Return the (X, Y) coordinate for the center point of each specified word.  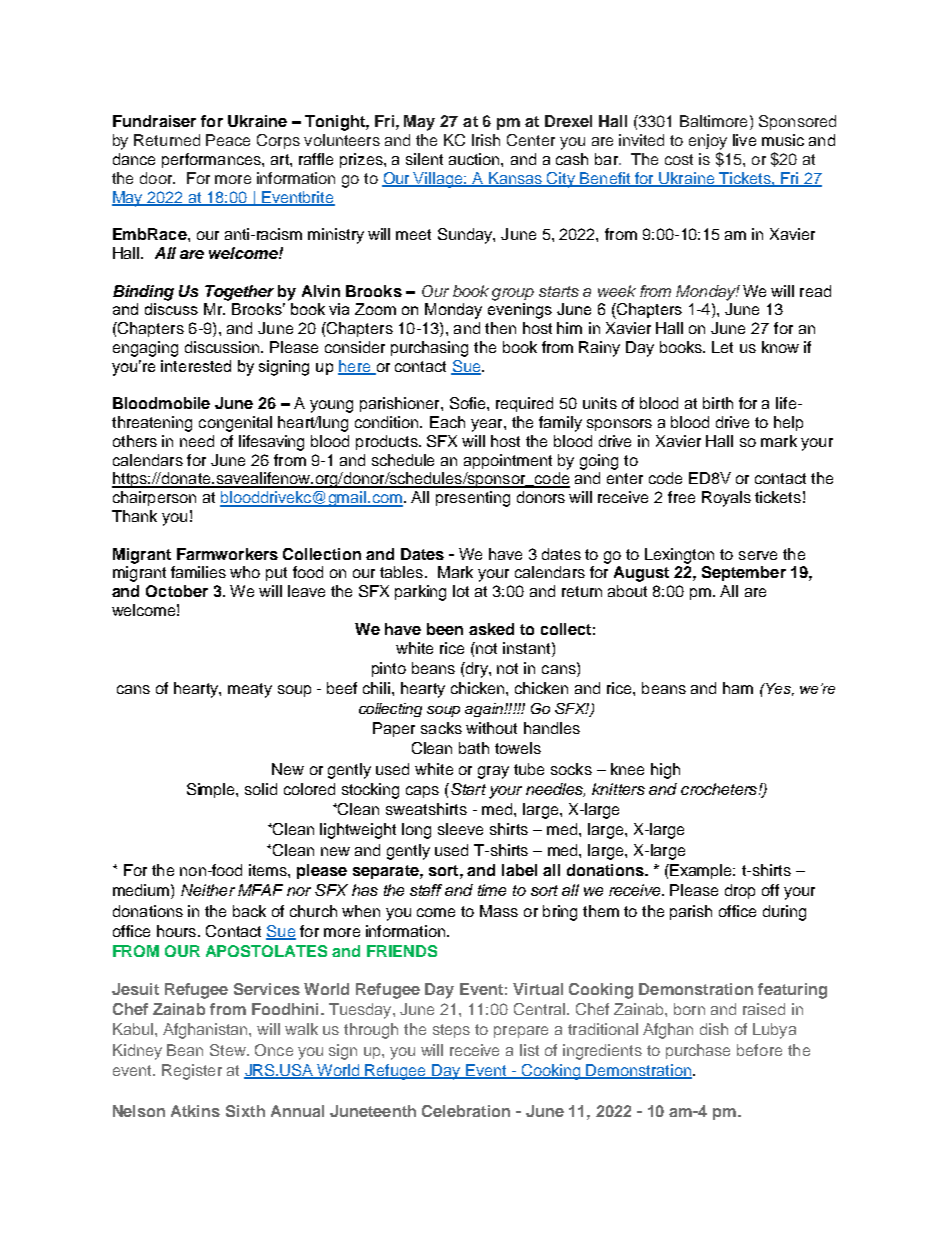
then (500, 328)
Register (192, 1072)
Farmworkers (227, 554)
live (744, 140)
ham (738, 688)
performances (212, 160)
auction (475, 159)
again (485, 710)
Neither (208, 890)
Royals (726, 499)
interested (196, 366)
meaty (250, 690)
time (492, 890)
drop (740, 891)
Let (722, 347)
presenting (473, 499)
